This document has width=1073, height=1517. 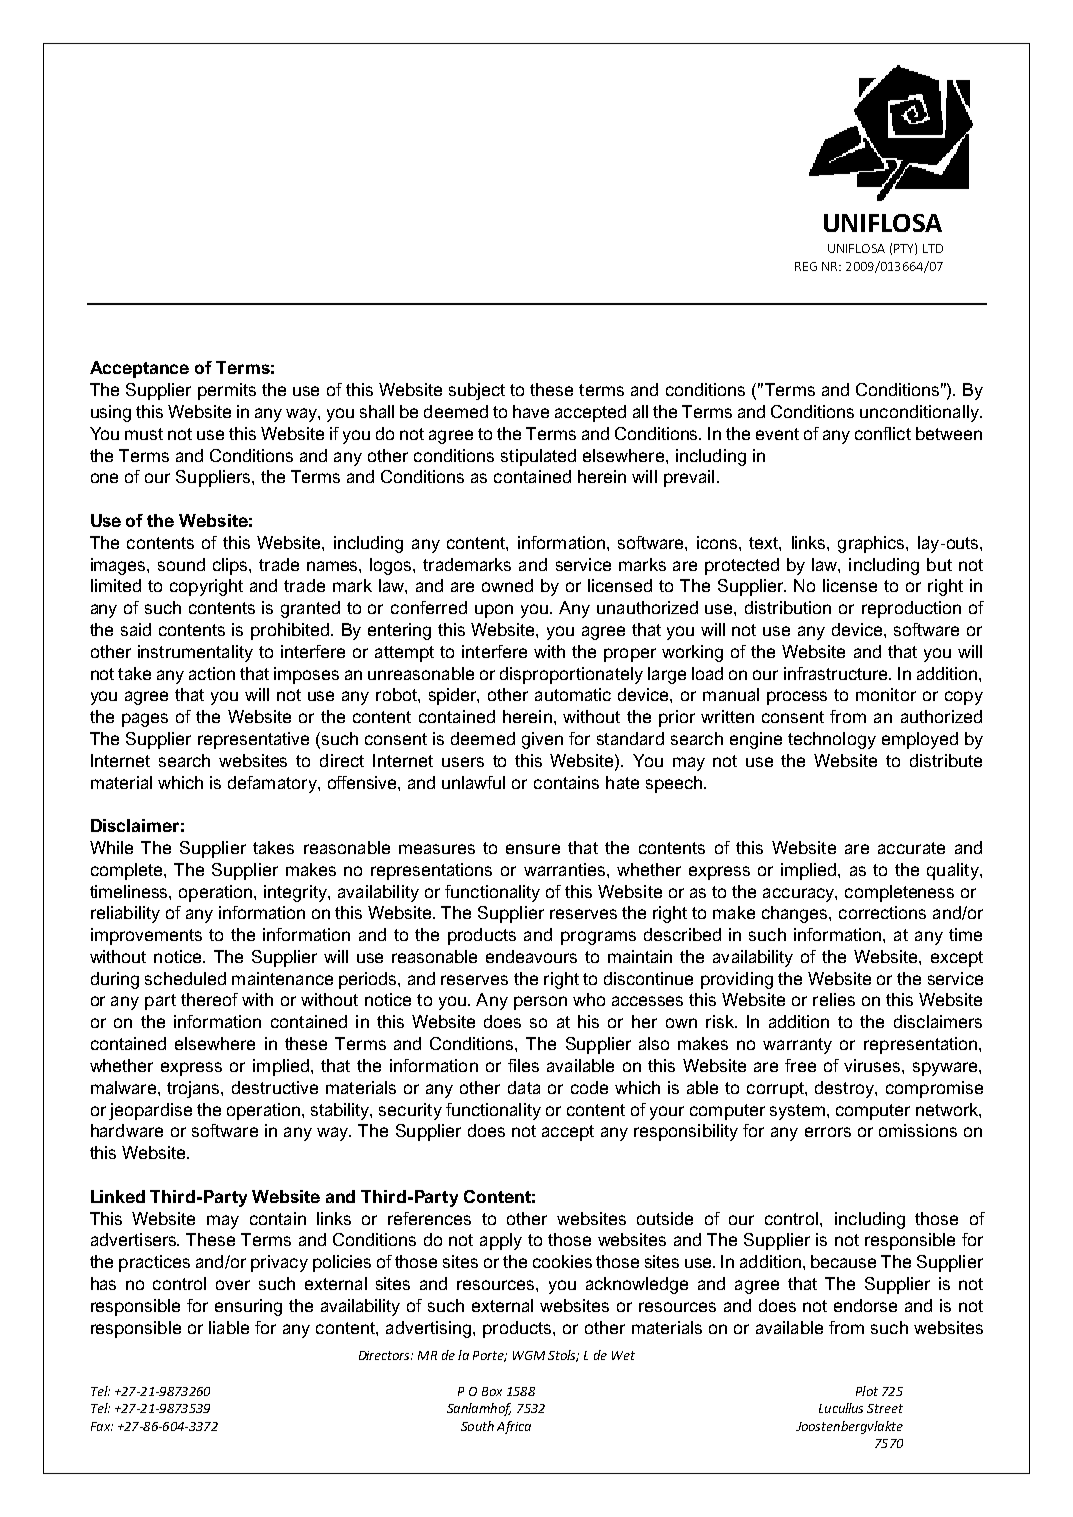 What do you see at coordinates (150, 1111) in the document?
I see `jeopardise` at bounding box center [150, 1111].
